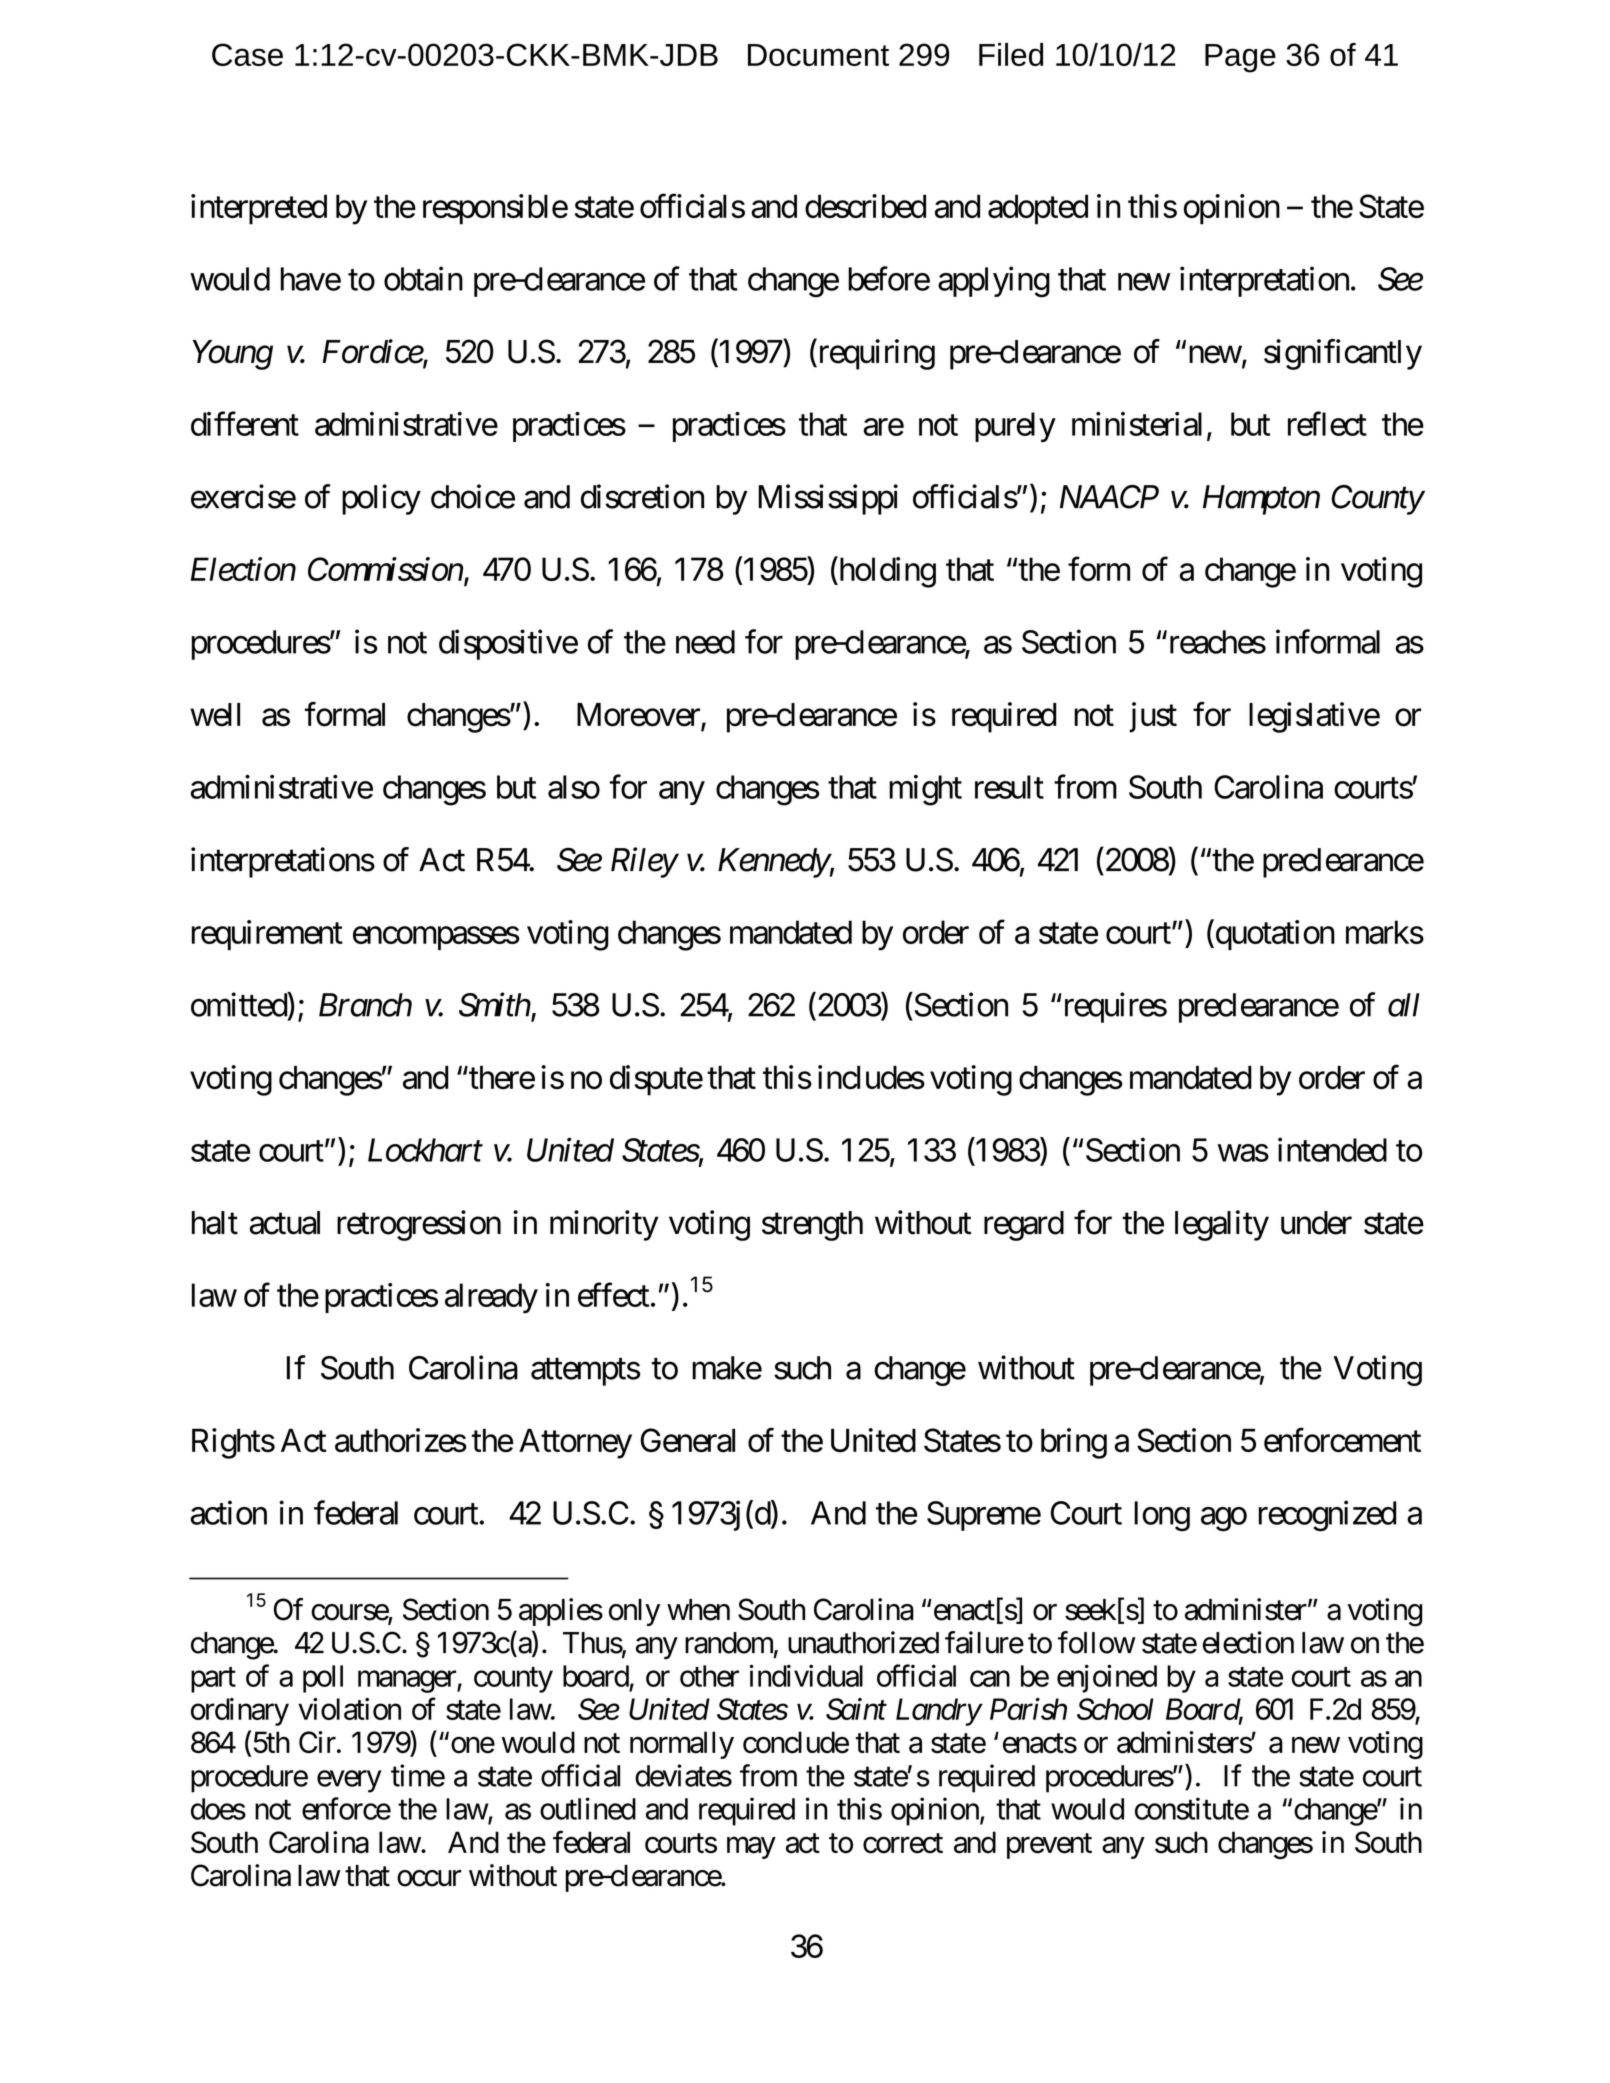 The image size is (1610, 2083). I want to click on just, so click(1153, 717).
